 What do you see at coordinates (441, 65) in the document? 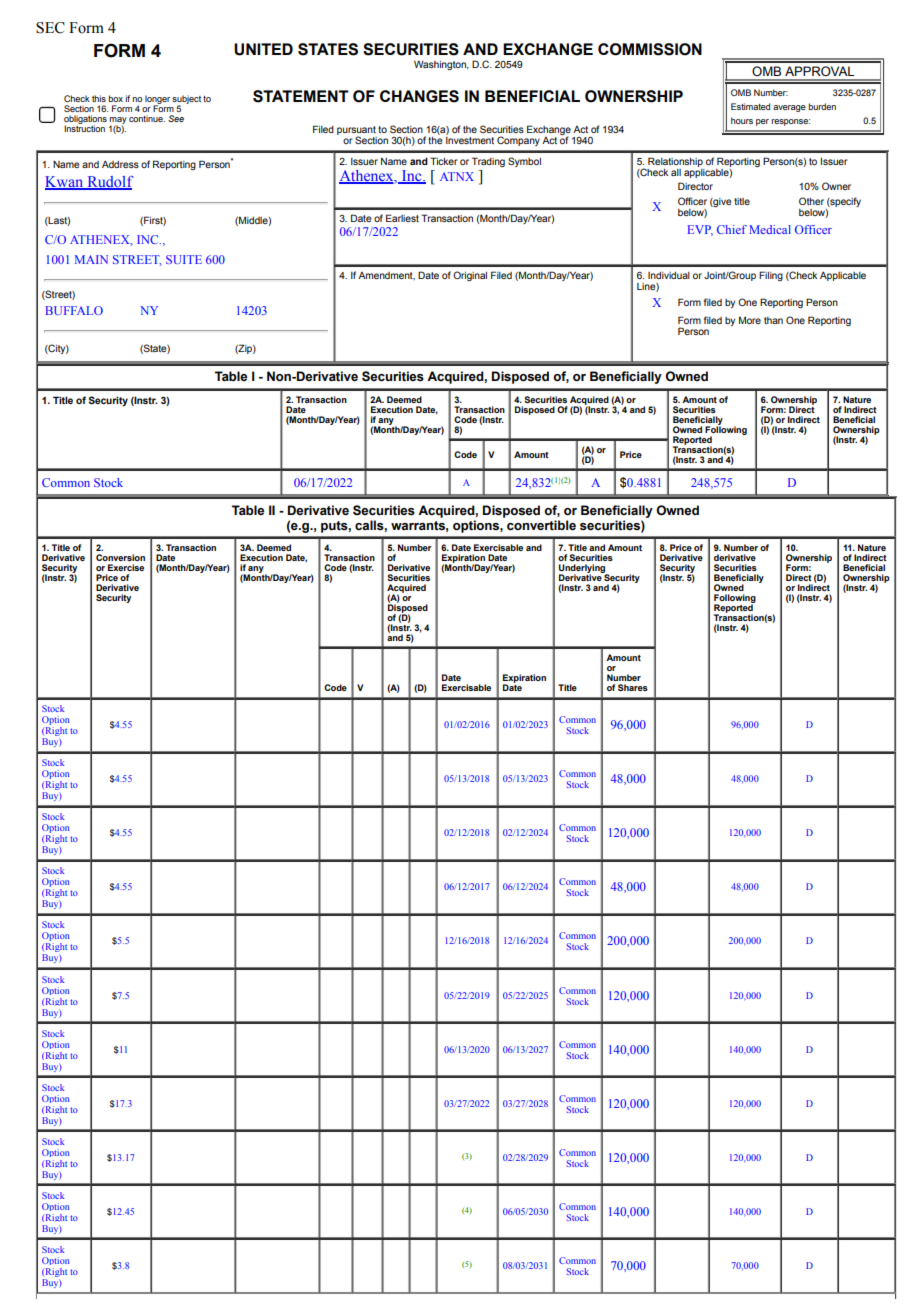
I see `Washington` at bounding box center [441, 65].
